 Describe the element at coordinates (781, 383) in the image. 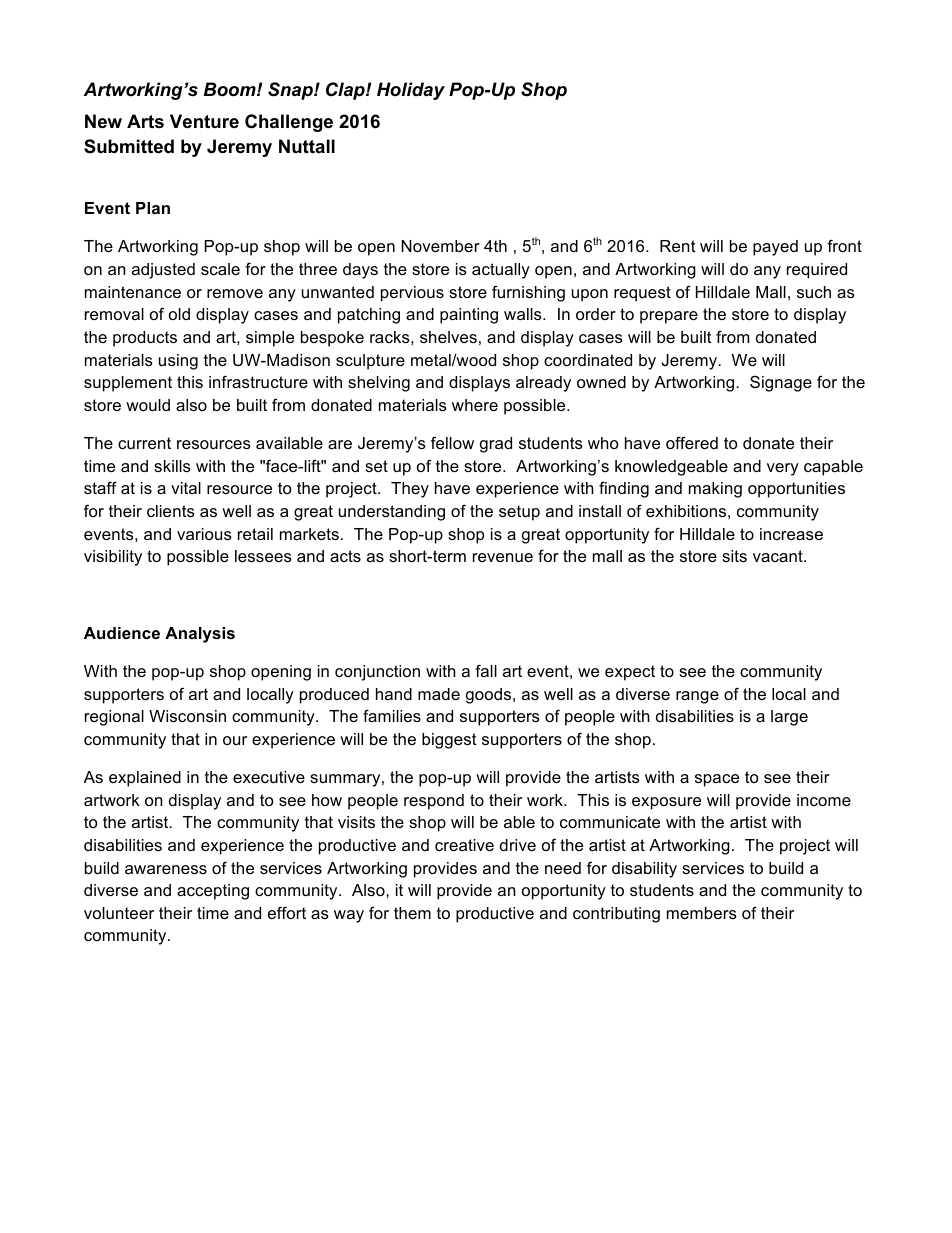

I see `Signage` at that location.
